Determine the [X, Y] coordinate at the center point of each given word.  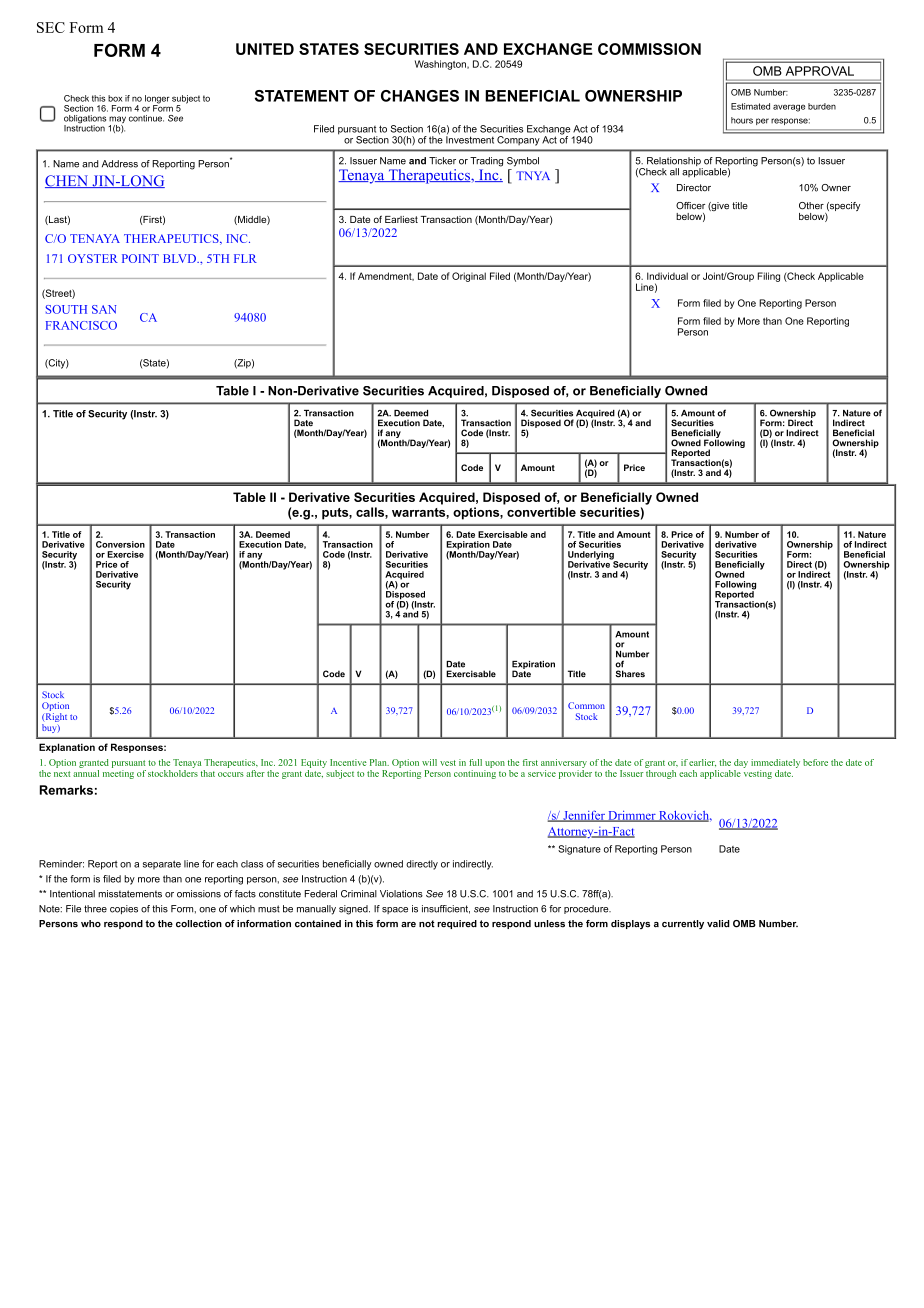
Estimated [750, 106]
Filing [769, 277]
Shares [630, 674]
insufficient [446, 909]
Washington [441, 65]
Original [469, 277]
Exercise [125, 554]
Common [586, 705]
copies [124, 909]
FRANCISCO [81, 325]
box [115, 98]
